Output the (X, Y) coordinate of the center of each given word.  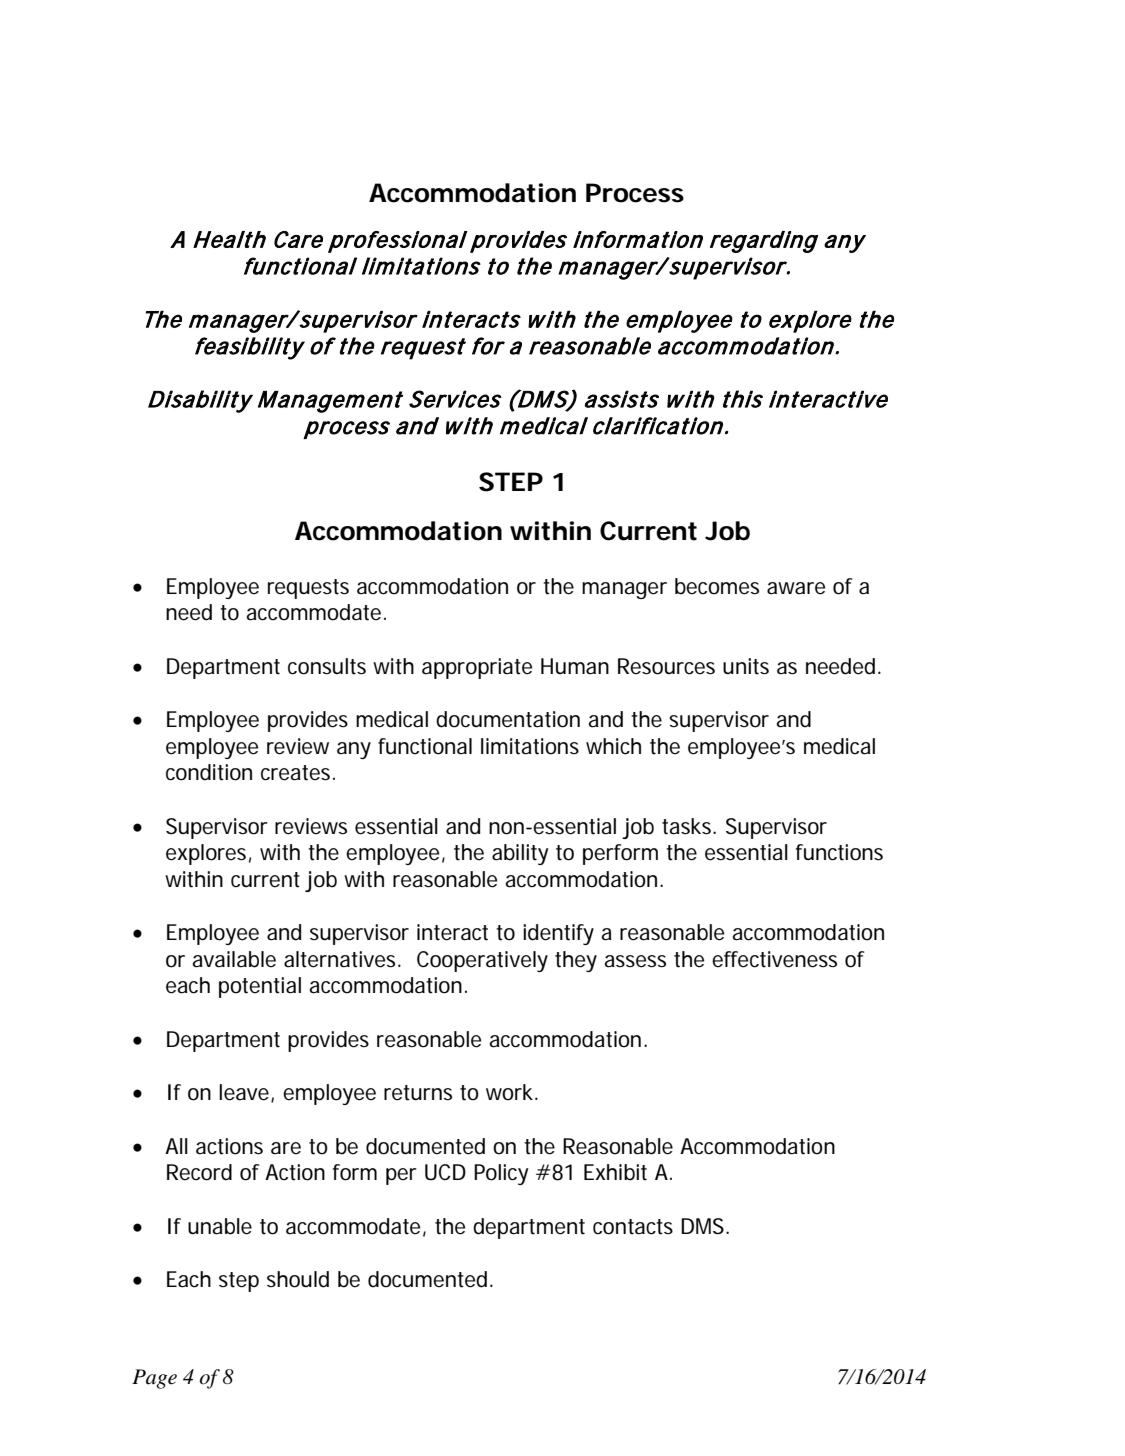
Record (199, 1172)
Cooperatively (482, 961)
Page (154, 1379)
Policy (501, 1174)
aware (796, 588)
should (298, 1279)
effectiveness (774, 959)
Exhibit (615, 1172)
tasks (688, 826)
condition (209, 772)
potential (260, 987)
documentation (508, 719)
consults (327, 666)
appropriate (477, 668)
